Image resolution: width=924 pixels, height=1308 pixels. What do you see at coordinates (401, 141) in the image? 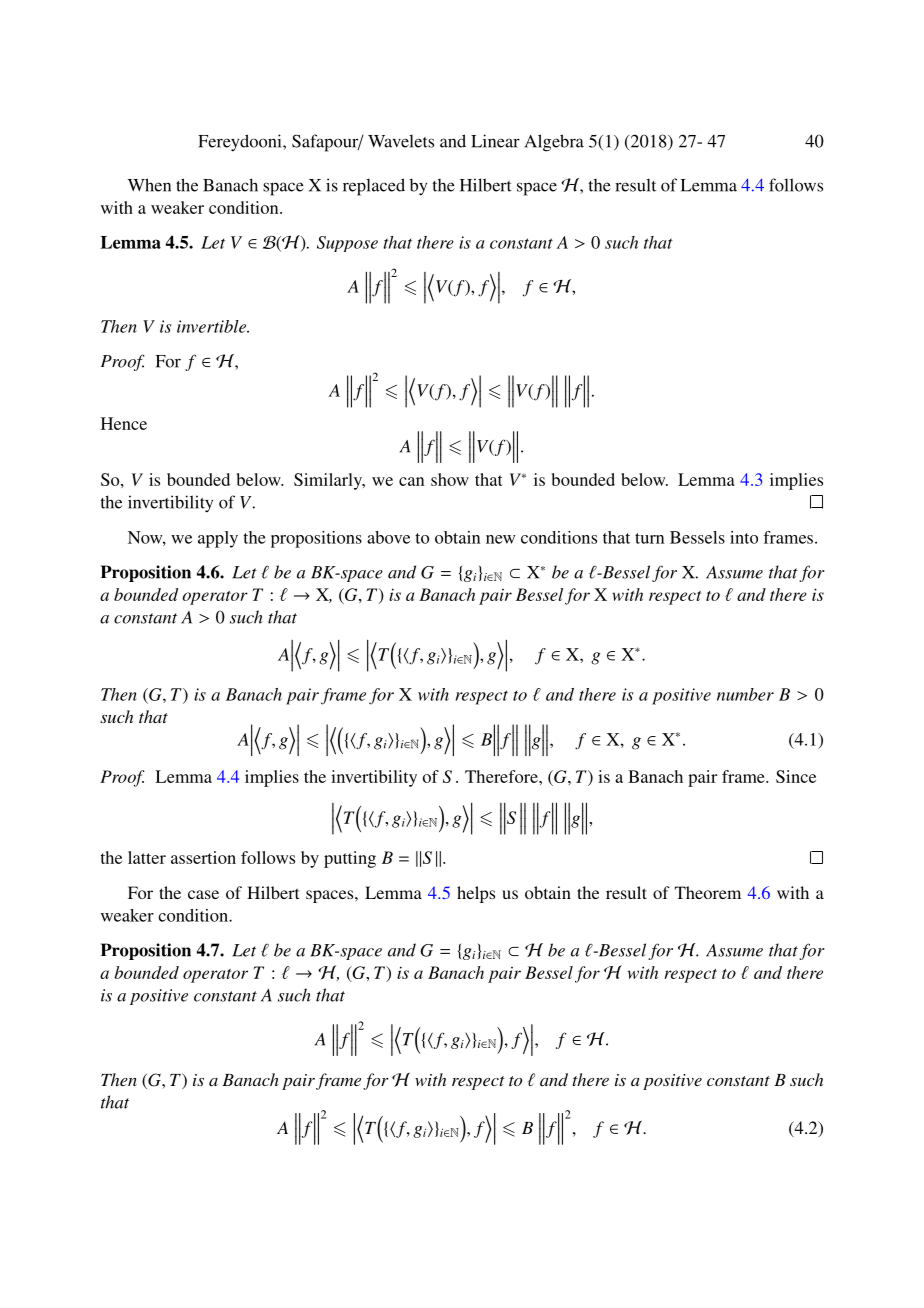
I see `Wavelets` at bounding box center [401, 141].
